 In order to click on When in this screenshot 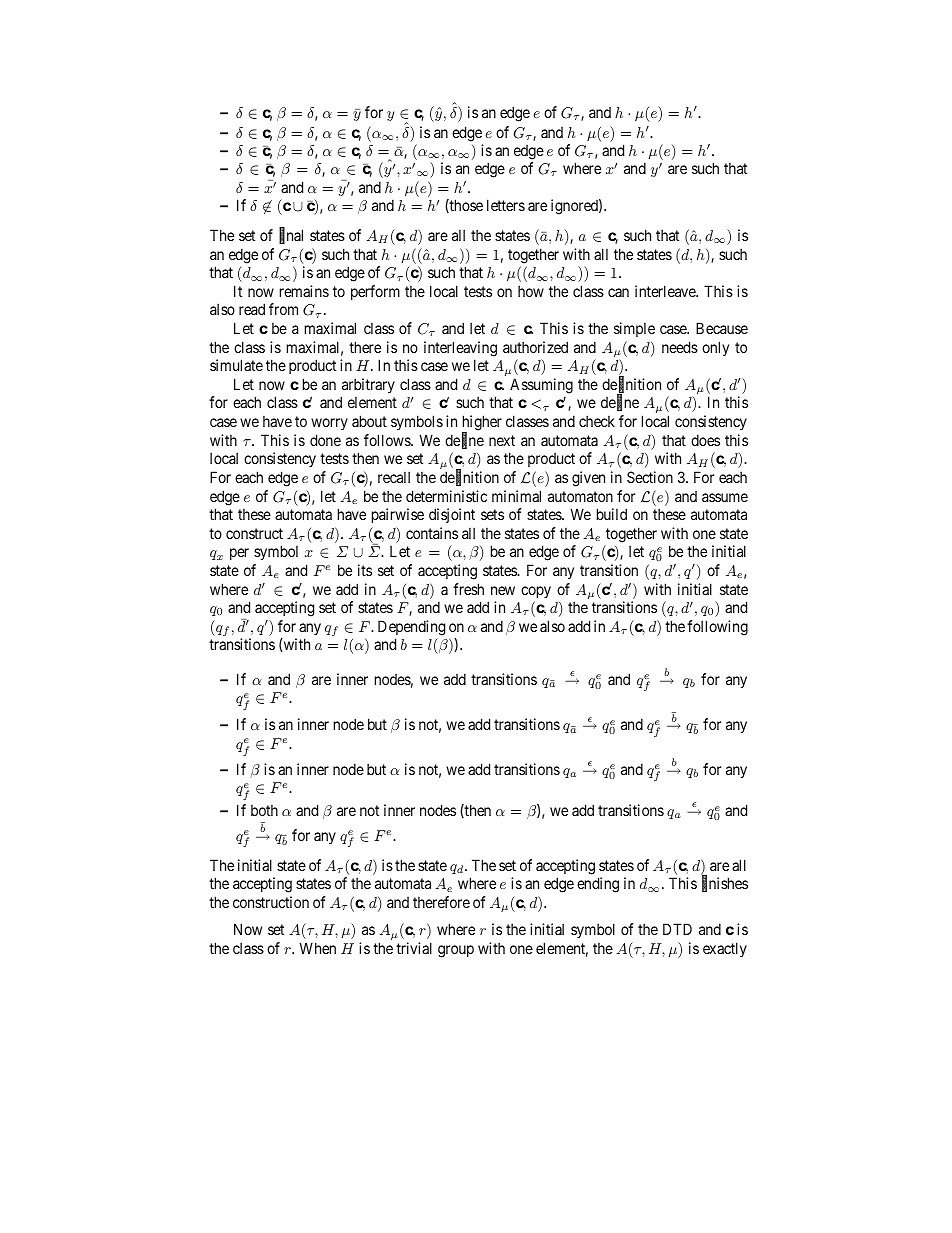, I will do `click(317, 948)`.
